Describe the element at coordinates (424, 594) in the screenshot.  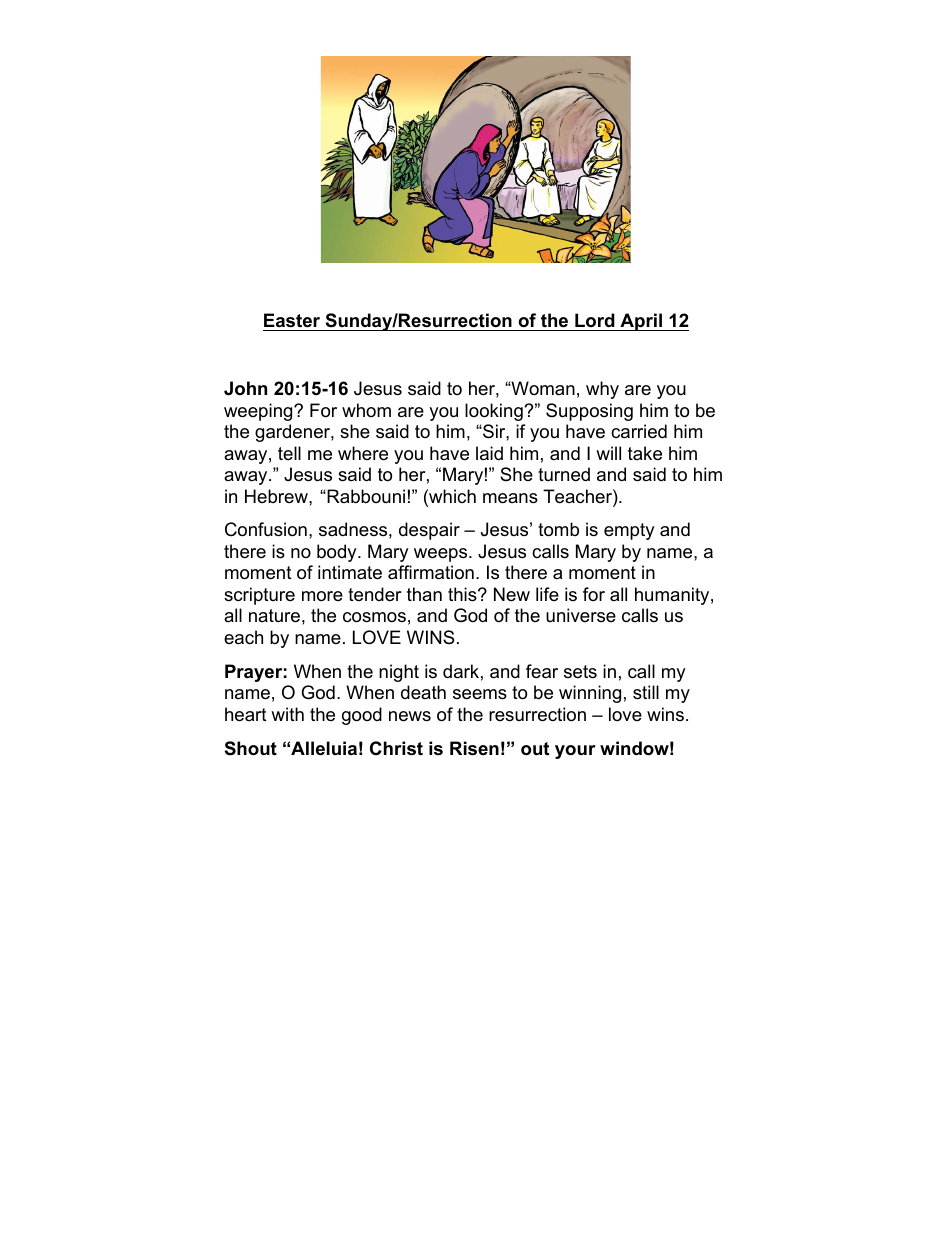
I see `than` at that location.
